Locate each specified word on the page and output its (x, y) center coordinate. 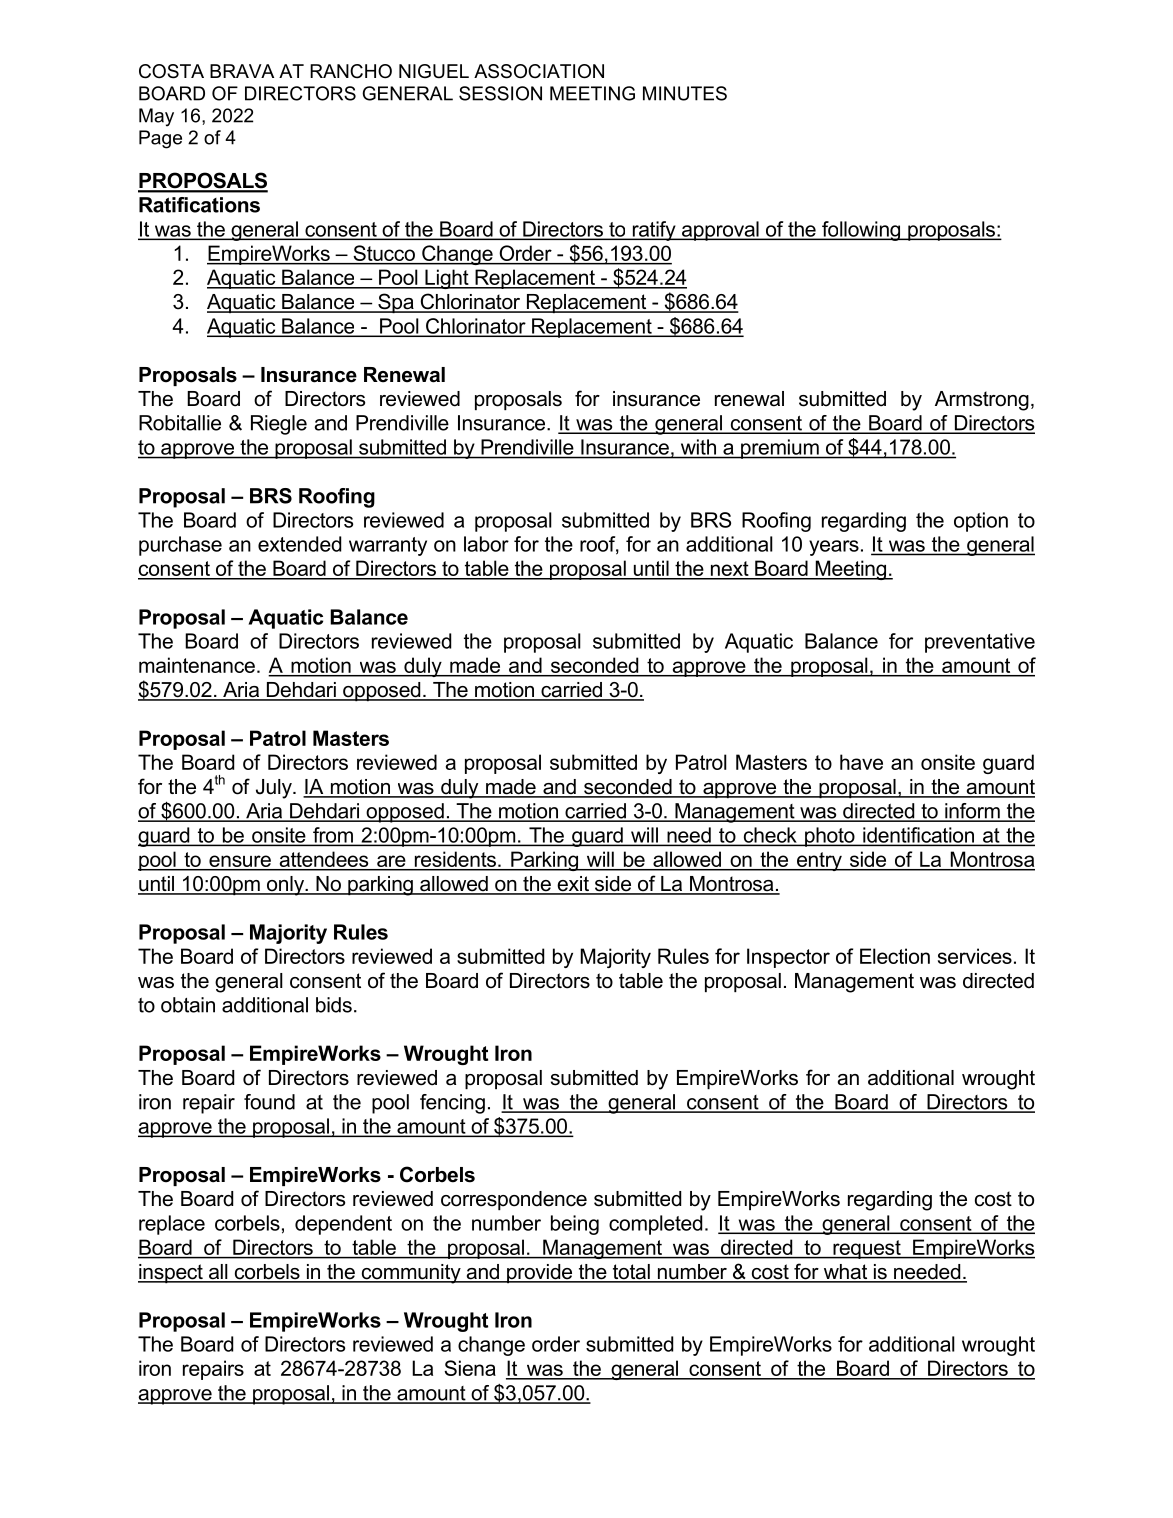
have (861, 762)
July (275, 789)
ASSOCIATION (539, 71)
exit (573, 885)
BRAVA (242, 71)
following (861, 231)
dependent (343, 1225)
